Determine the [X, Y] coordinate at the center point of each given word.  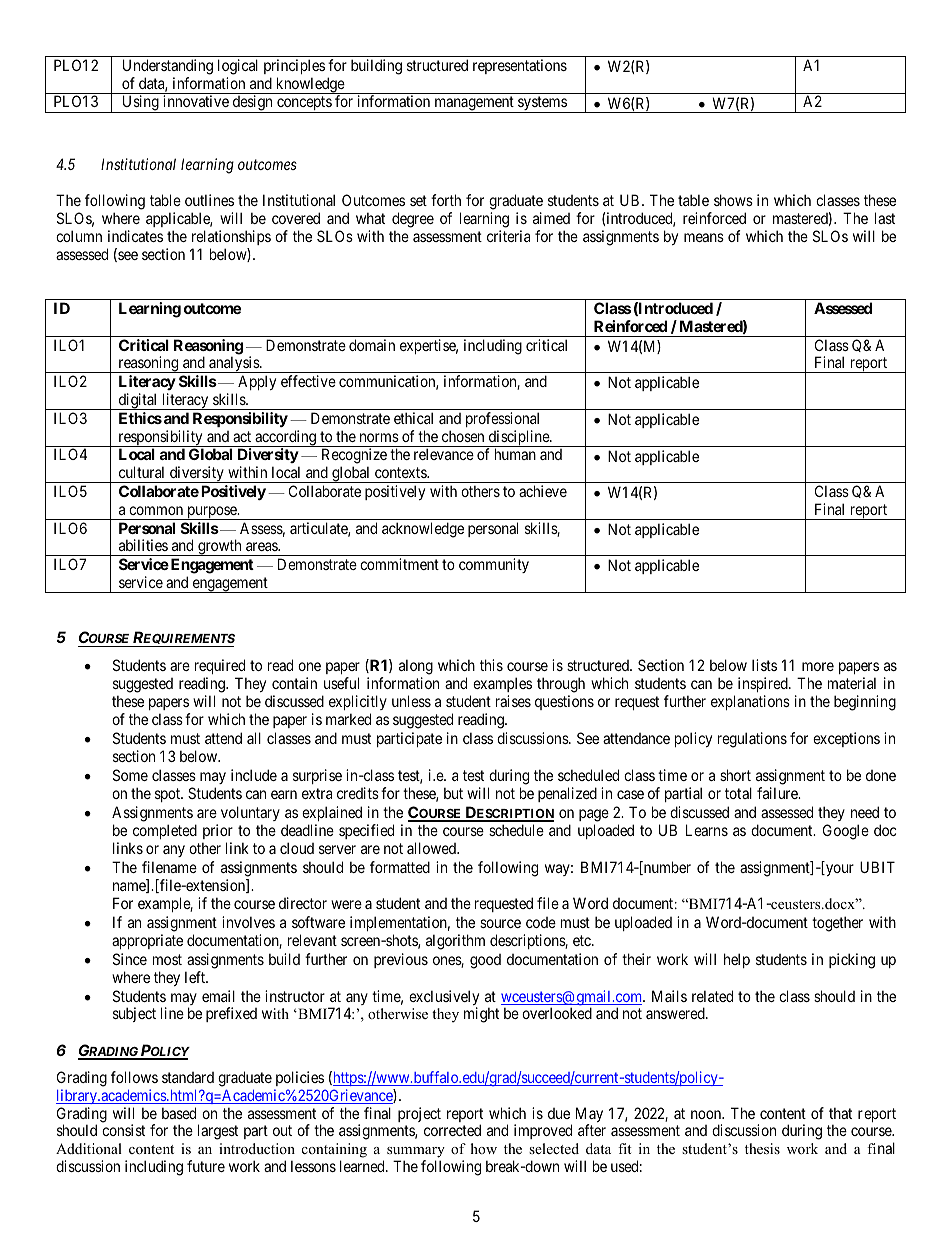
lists [764, 665]
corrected [452, 1130]
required [220, 668]
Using [140, 104]
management [474, 105]
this [491, 665]
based [179, 1113]
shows [733, 200]
